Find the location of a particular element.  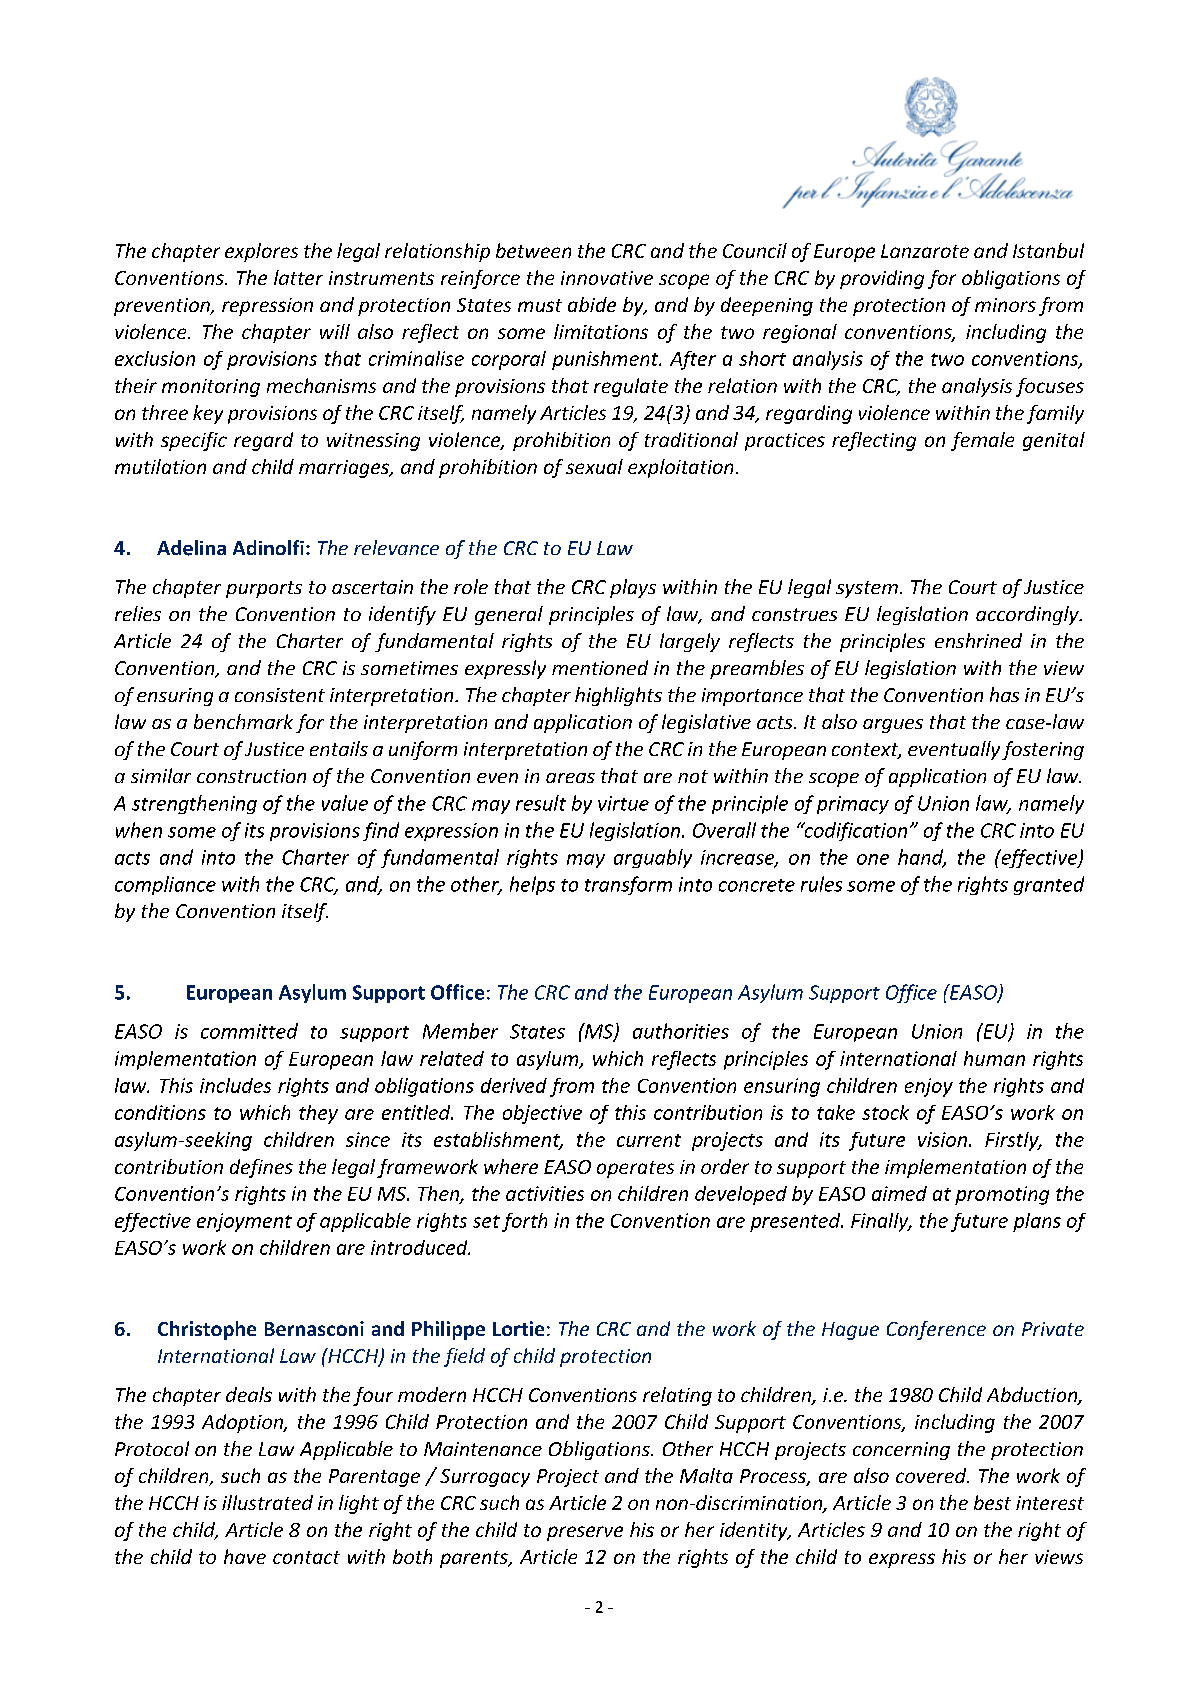

benchmark is located at coordinates (243, 721).
